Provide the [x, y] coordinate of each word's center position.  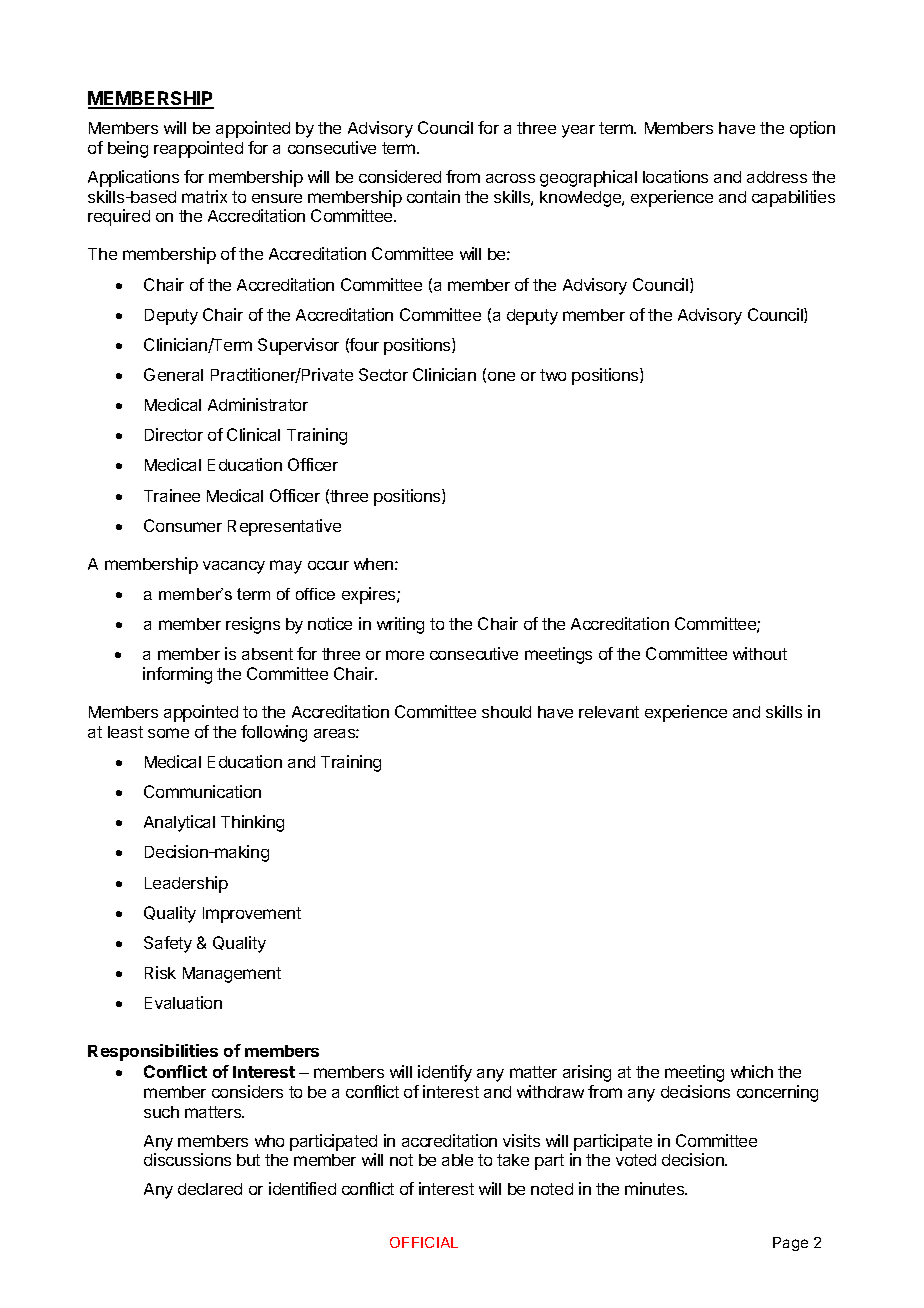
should [506, 712]
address [777, 177]
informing [177, 675]
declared [210, 1189]
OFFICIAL [424, 1242]
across [510, 178]
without [760, 653]
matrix [204, 196]
